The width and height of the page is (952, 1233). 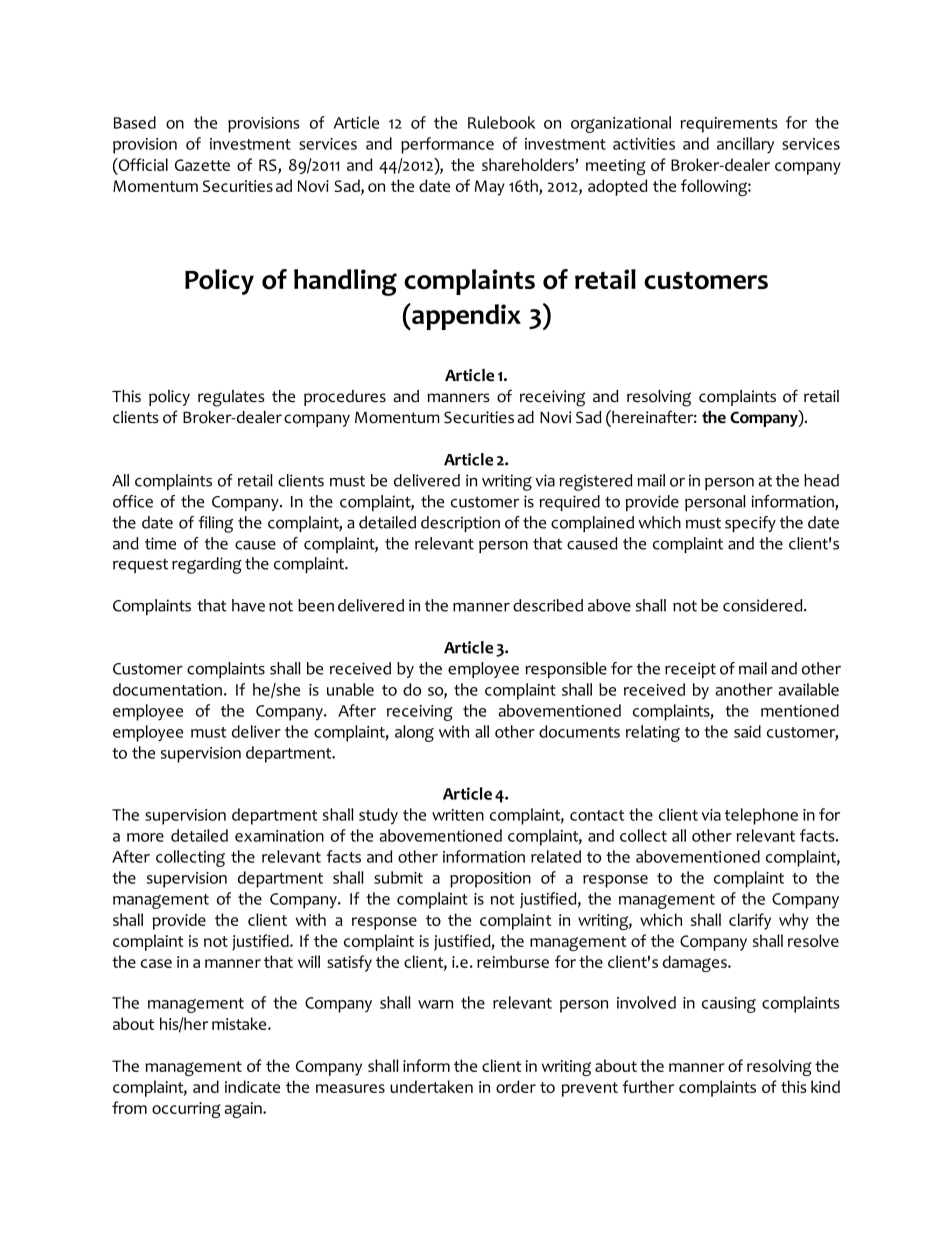 What do you see at coordinates (821, 480) in the page?
I see `head` at bounding box center [821, 480].
